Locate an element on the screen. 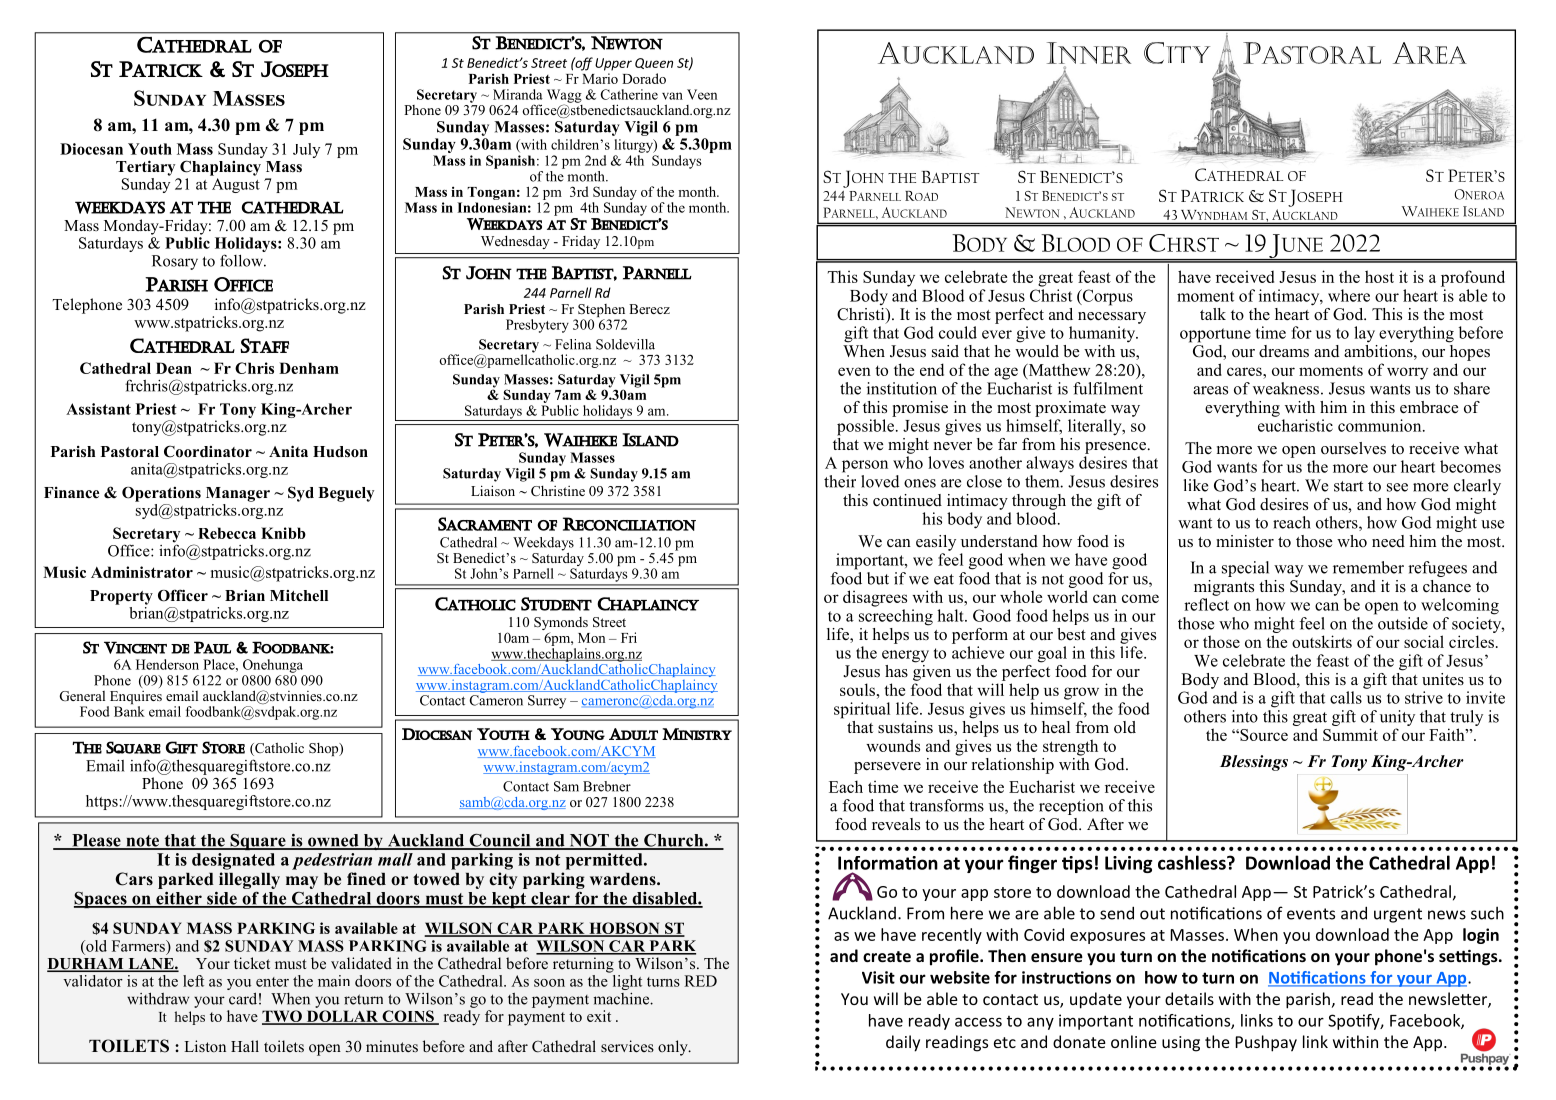  details is located at coordinates (1189, 998).
